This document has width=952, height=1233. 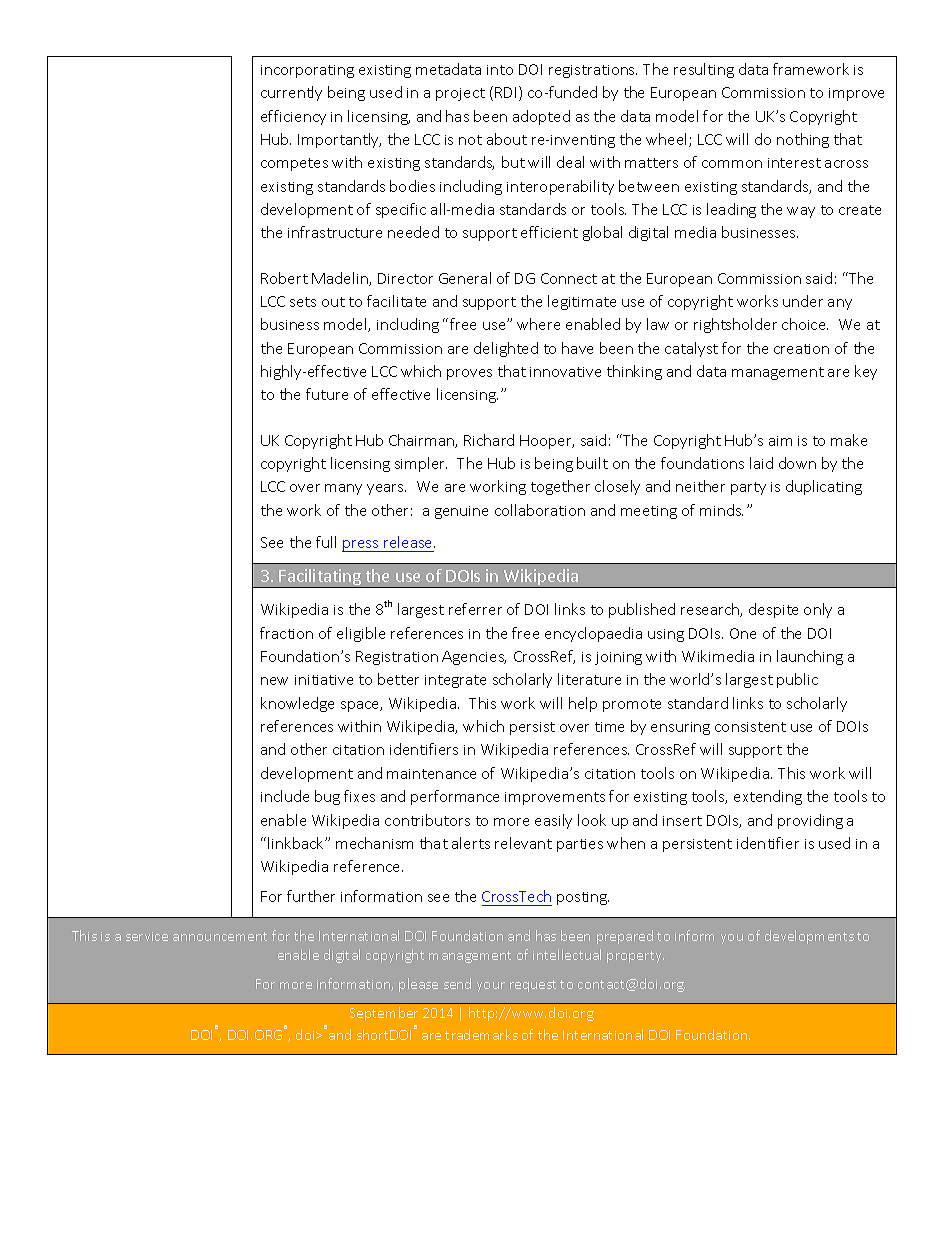 I want to click on full, so click(x=326, y=542).
